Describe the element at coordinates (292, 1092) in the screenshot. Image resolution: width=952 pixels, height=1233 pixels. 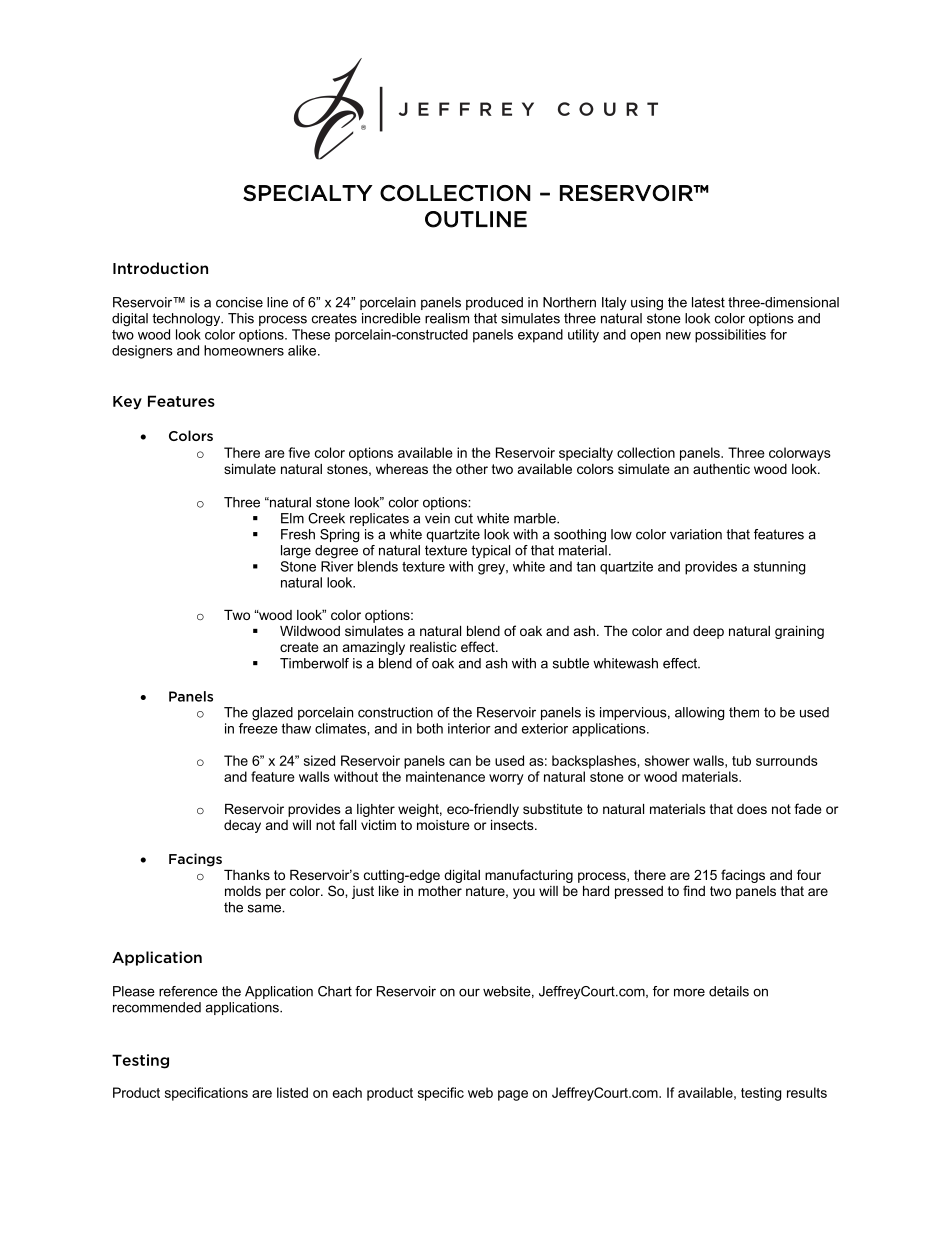
I see `listed` at that location.
